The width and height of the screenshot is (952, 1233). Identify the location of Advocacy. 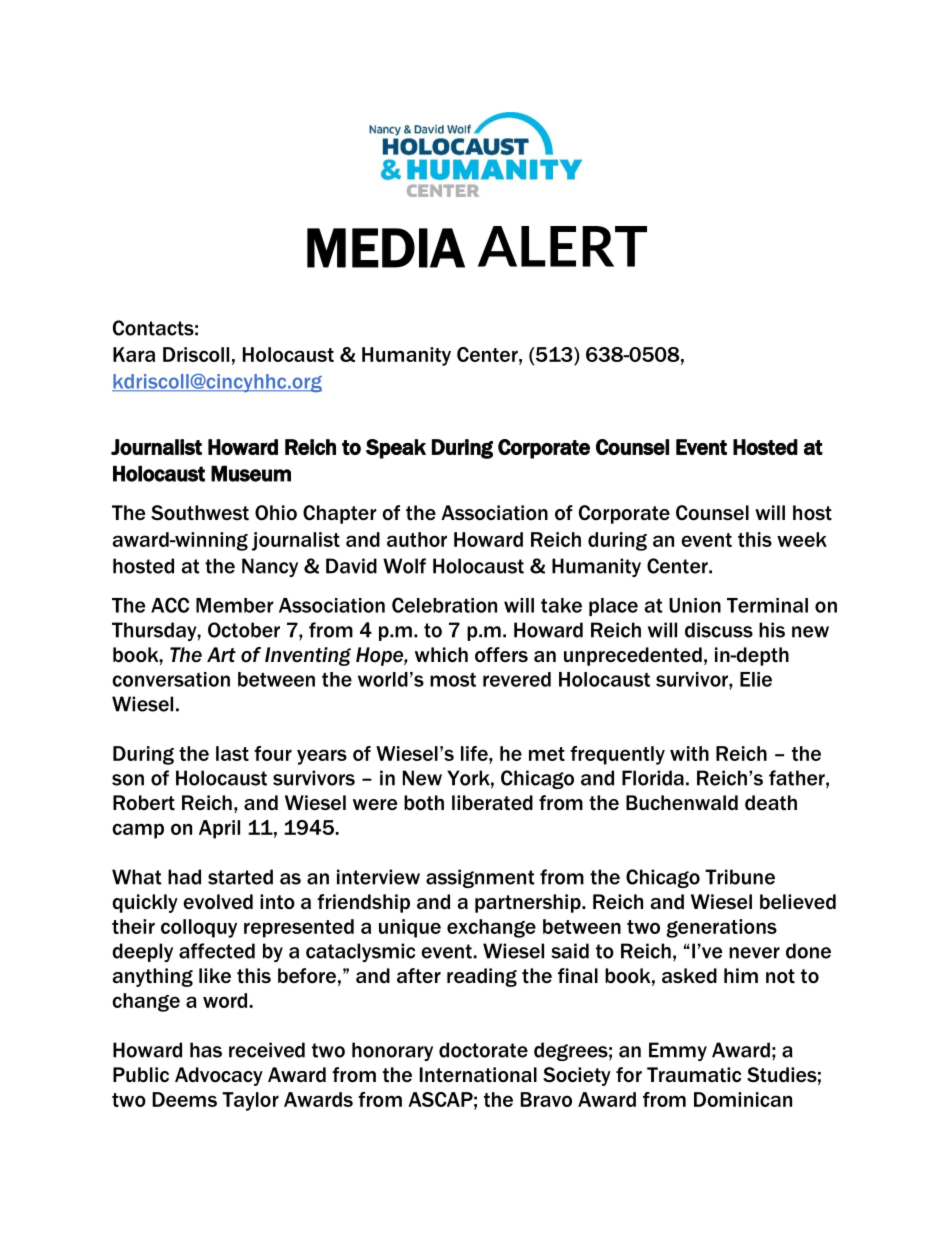
(219, 1076).
